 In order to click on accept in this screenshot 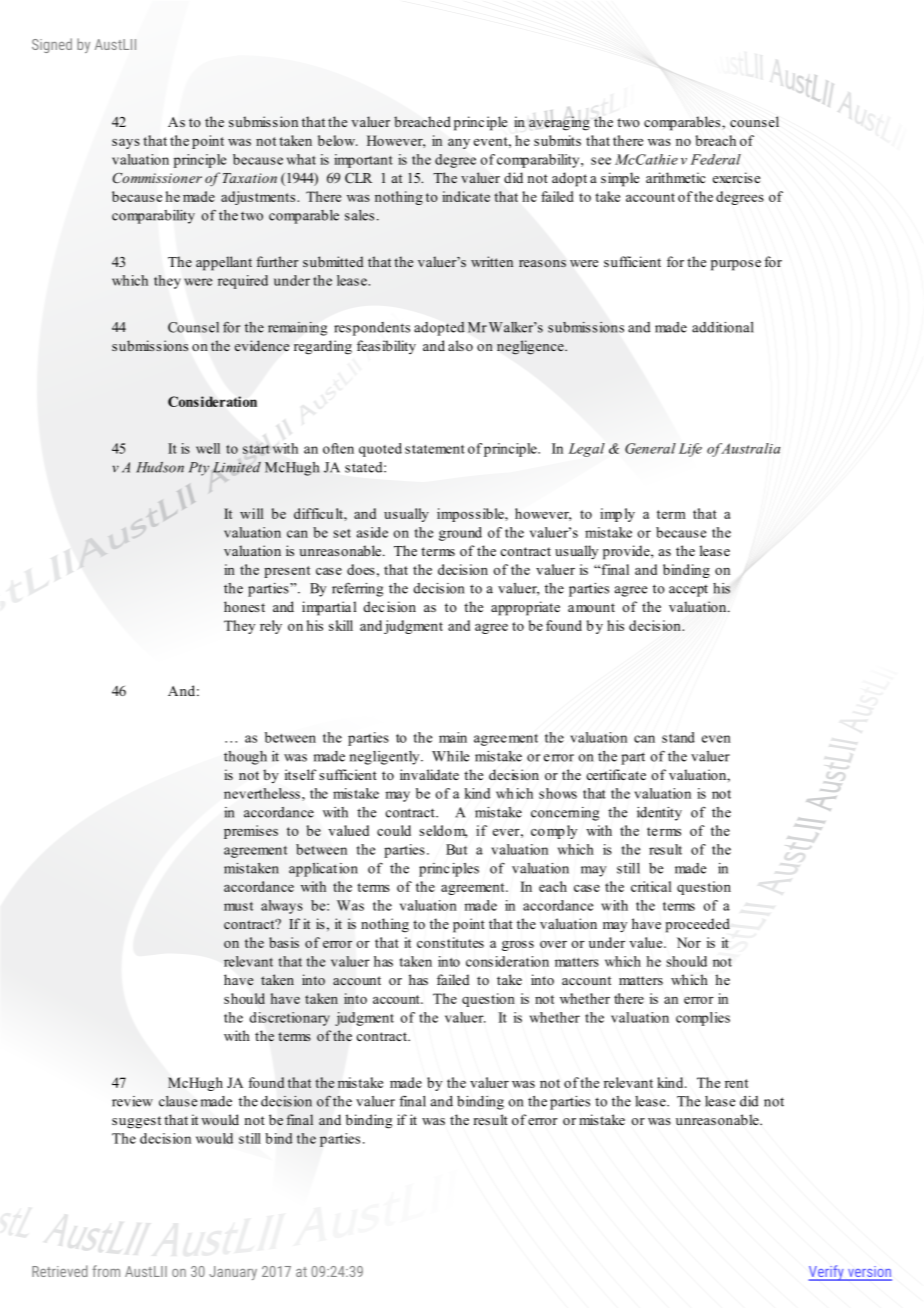, I will do `click(688, 591)`.
